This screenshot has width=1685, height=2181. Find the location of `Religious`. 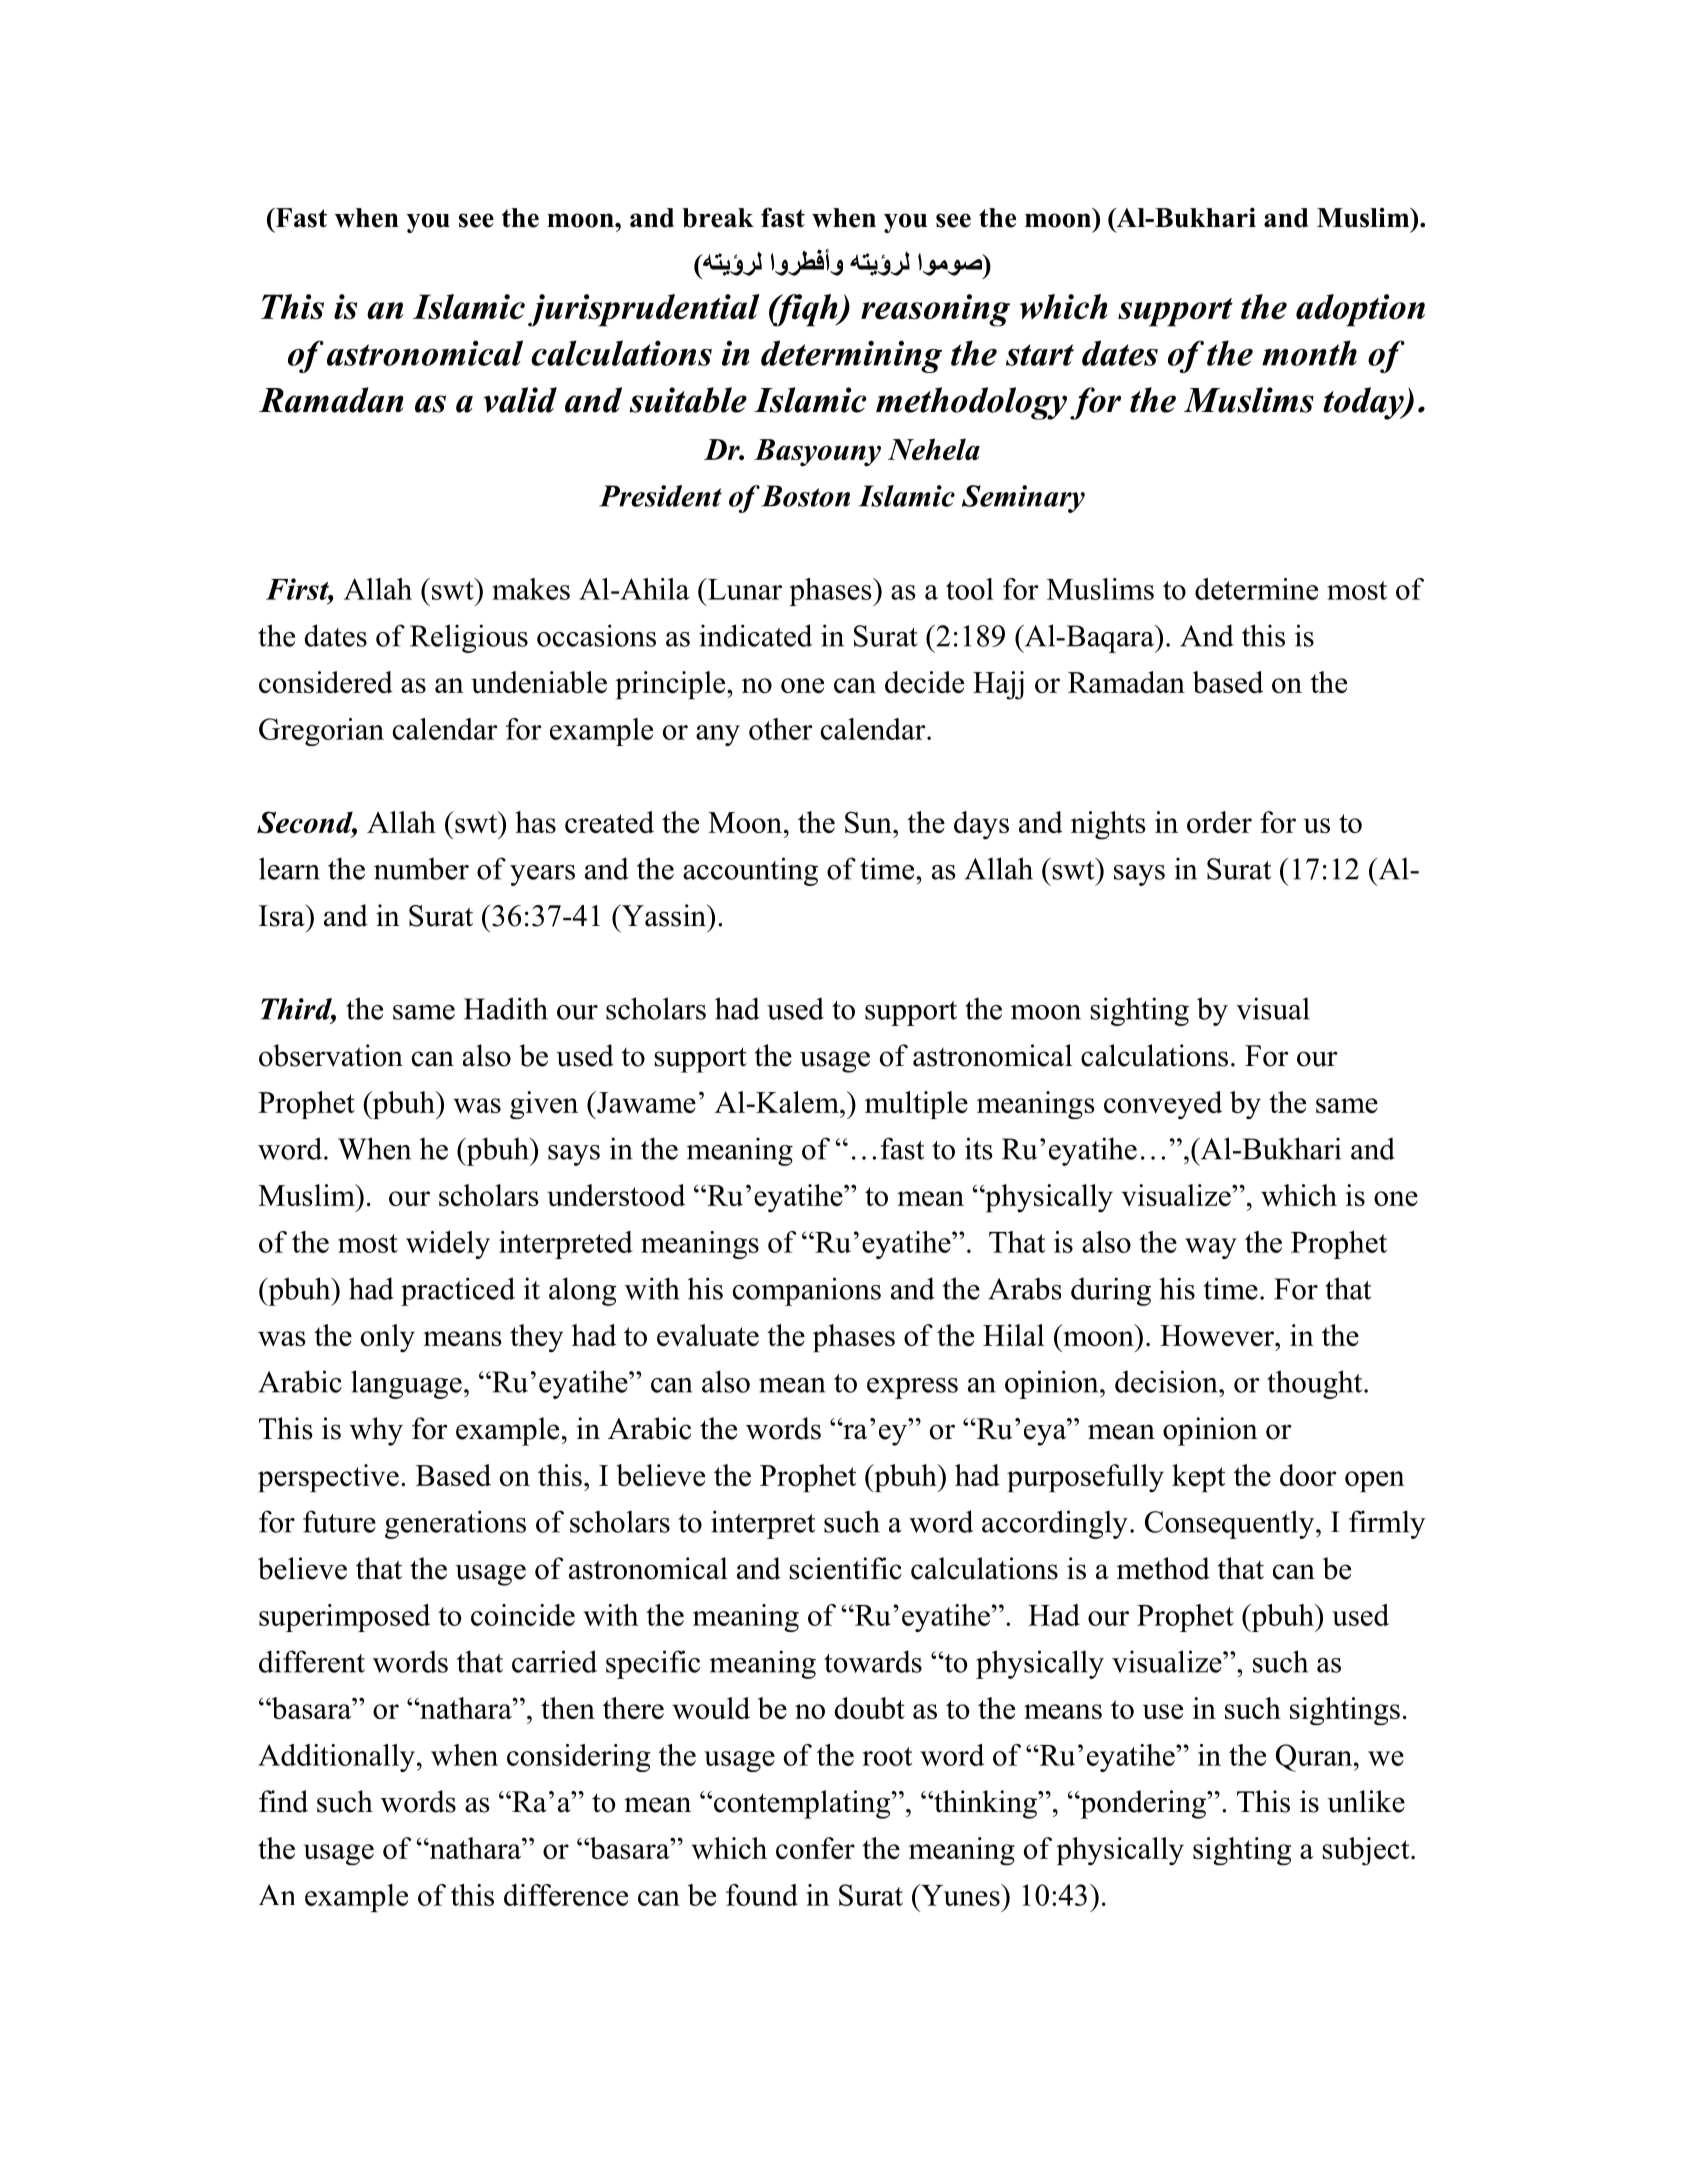

Religious is located at coordinates (469, 638).
